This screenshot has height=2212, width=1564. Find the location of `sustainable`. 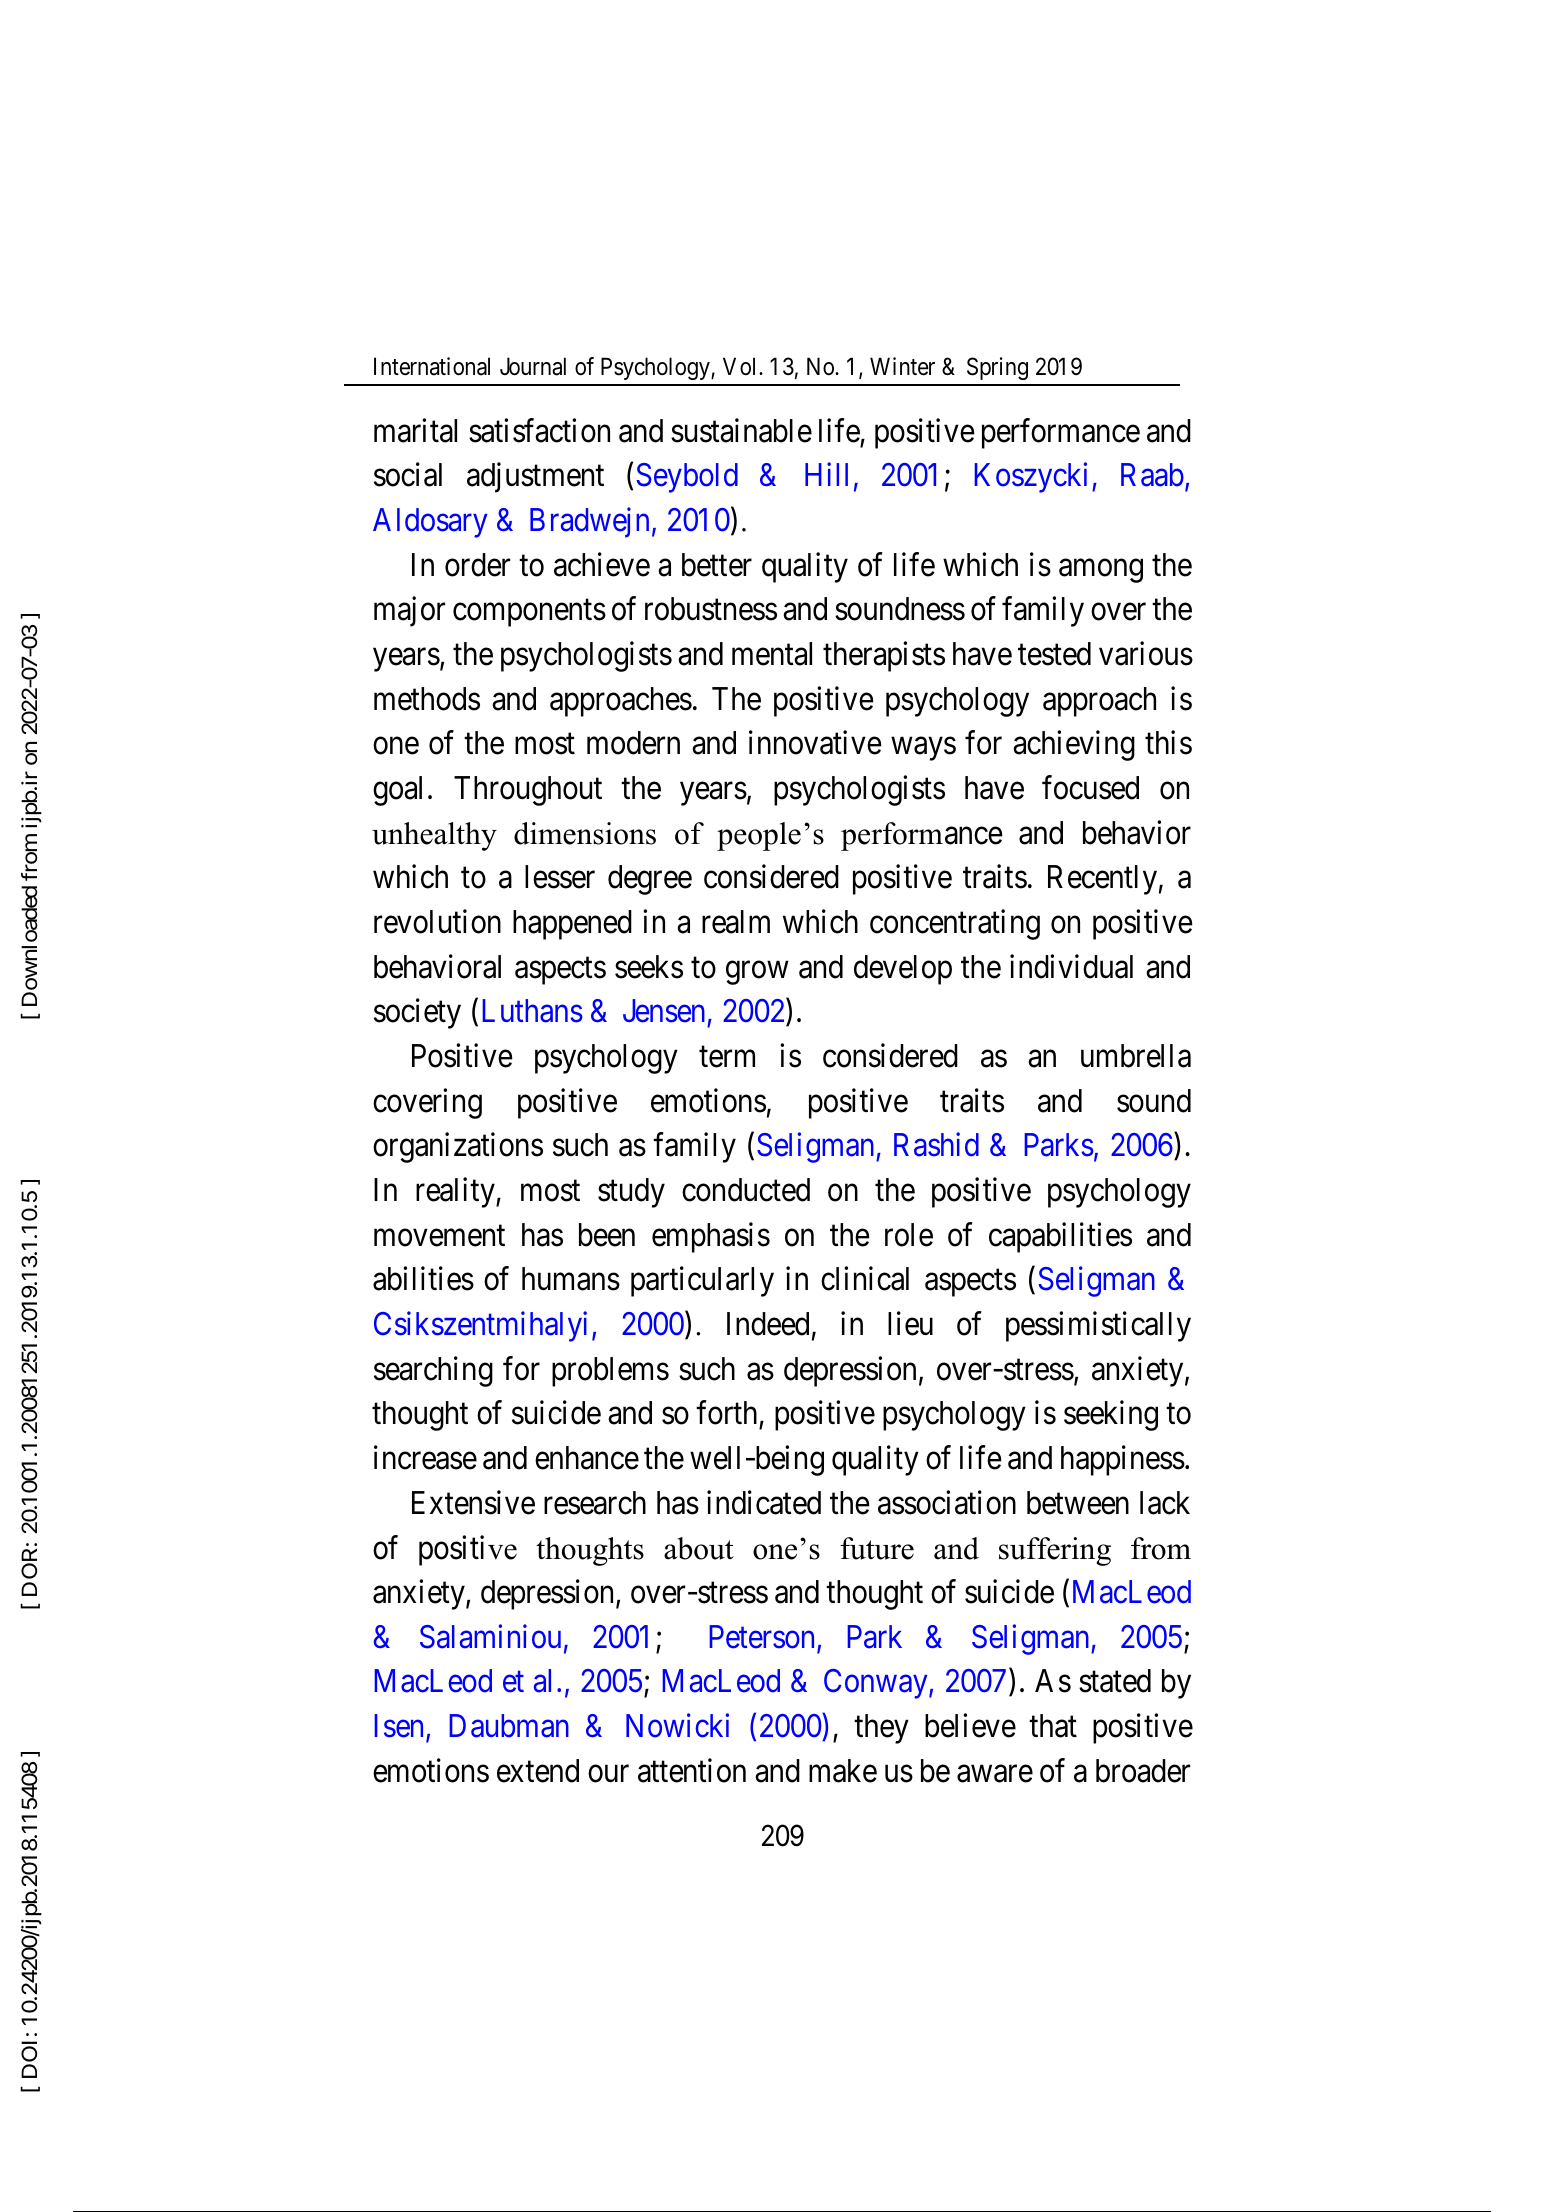

sustainable is located at coordinates (741, 430).
